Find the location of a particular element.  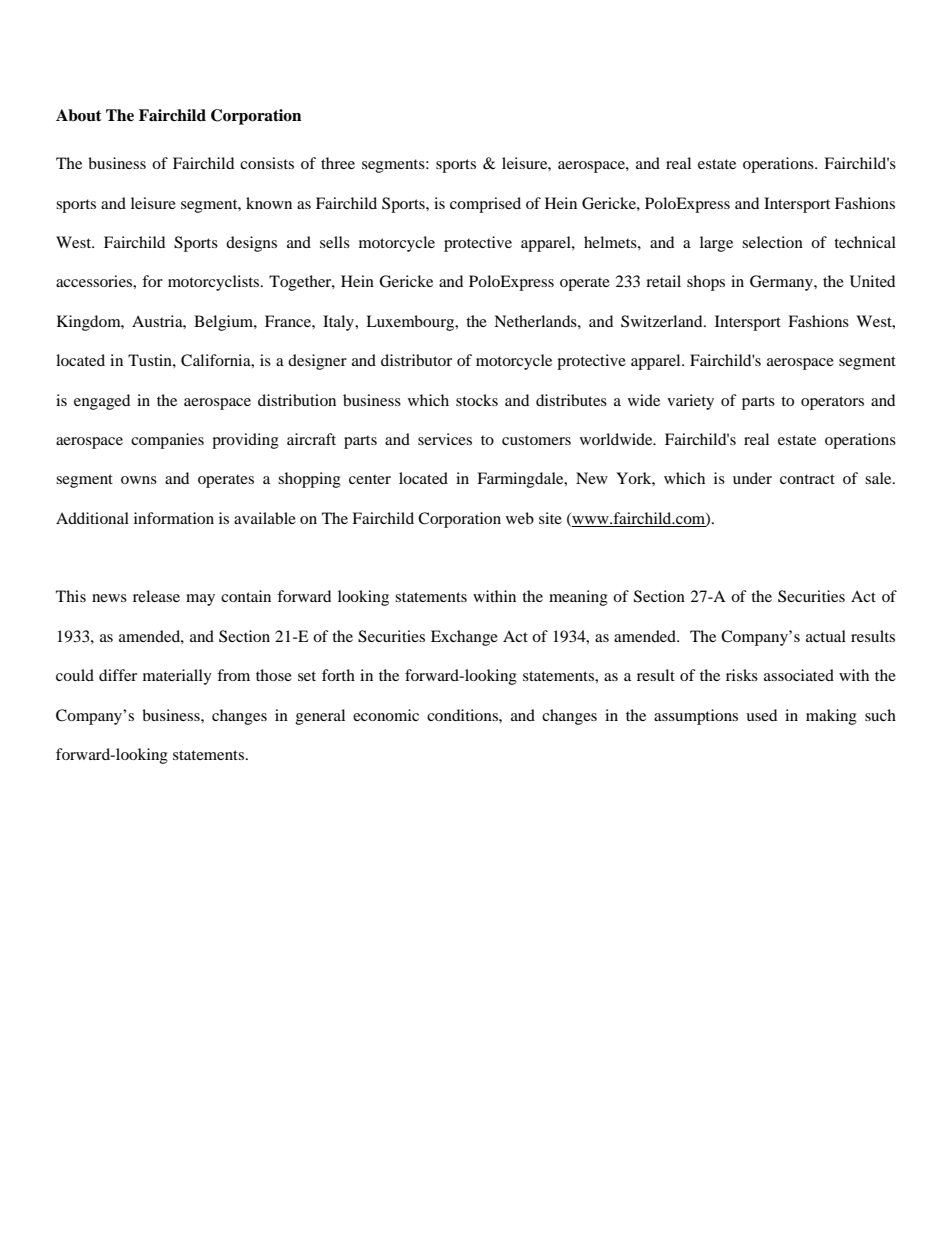

About is located at coordinates (79, 115).
